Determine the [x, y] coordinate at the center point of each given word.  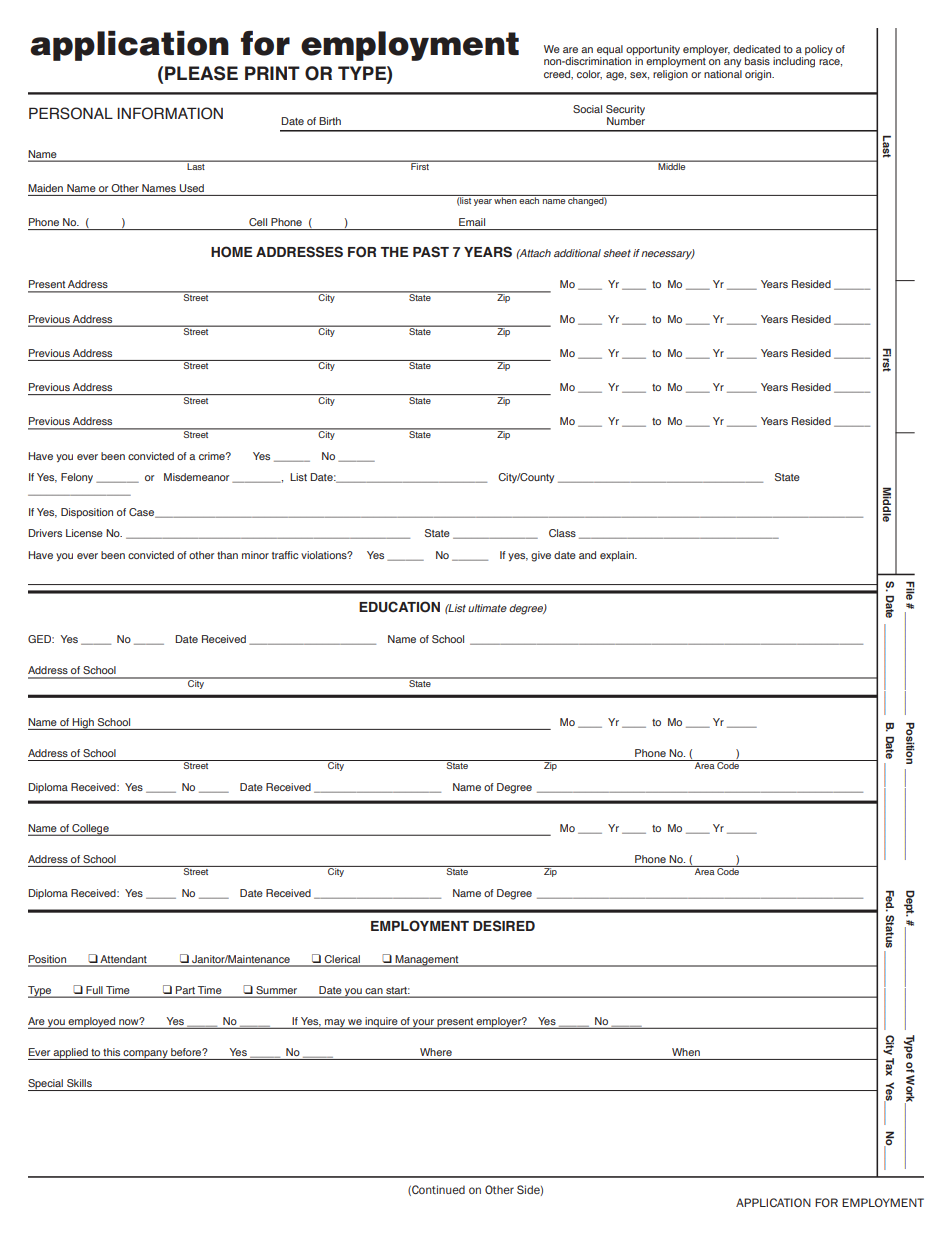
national [723, 74]
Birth [330, 121]
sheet [617, 253]
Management [427, 961]
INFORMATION [170, 113]
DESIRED [504, 926]
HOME [231, 252]
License [84, 533]
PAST [431, 252]
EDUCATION [399, 607]
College [90, 830]
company [146, 1055]
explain [618, 556]
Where [436, 1052]
